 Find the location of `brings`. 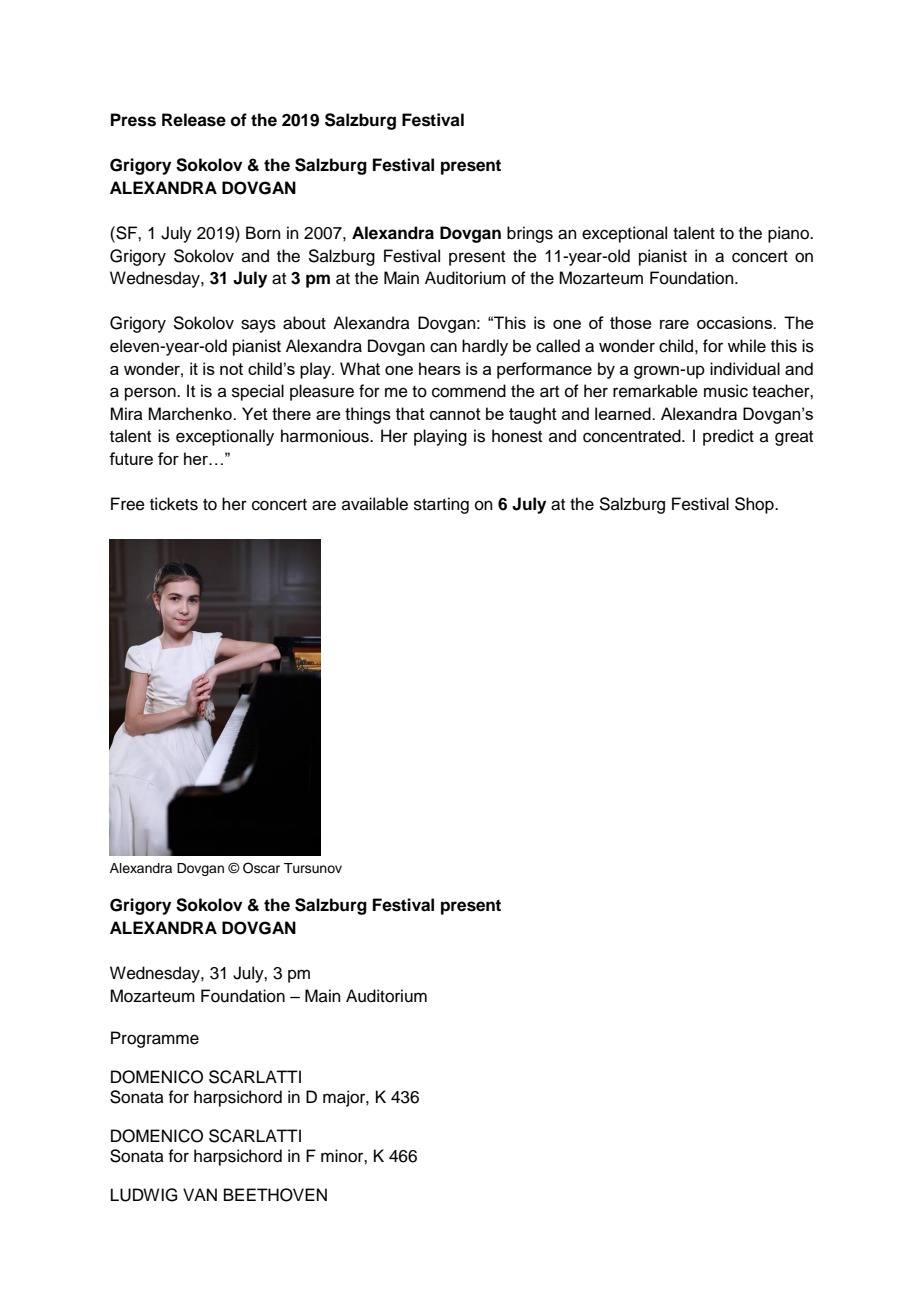

brings is located at coordinates (530, 234).
